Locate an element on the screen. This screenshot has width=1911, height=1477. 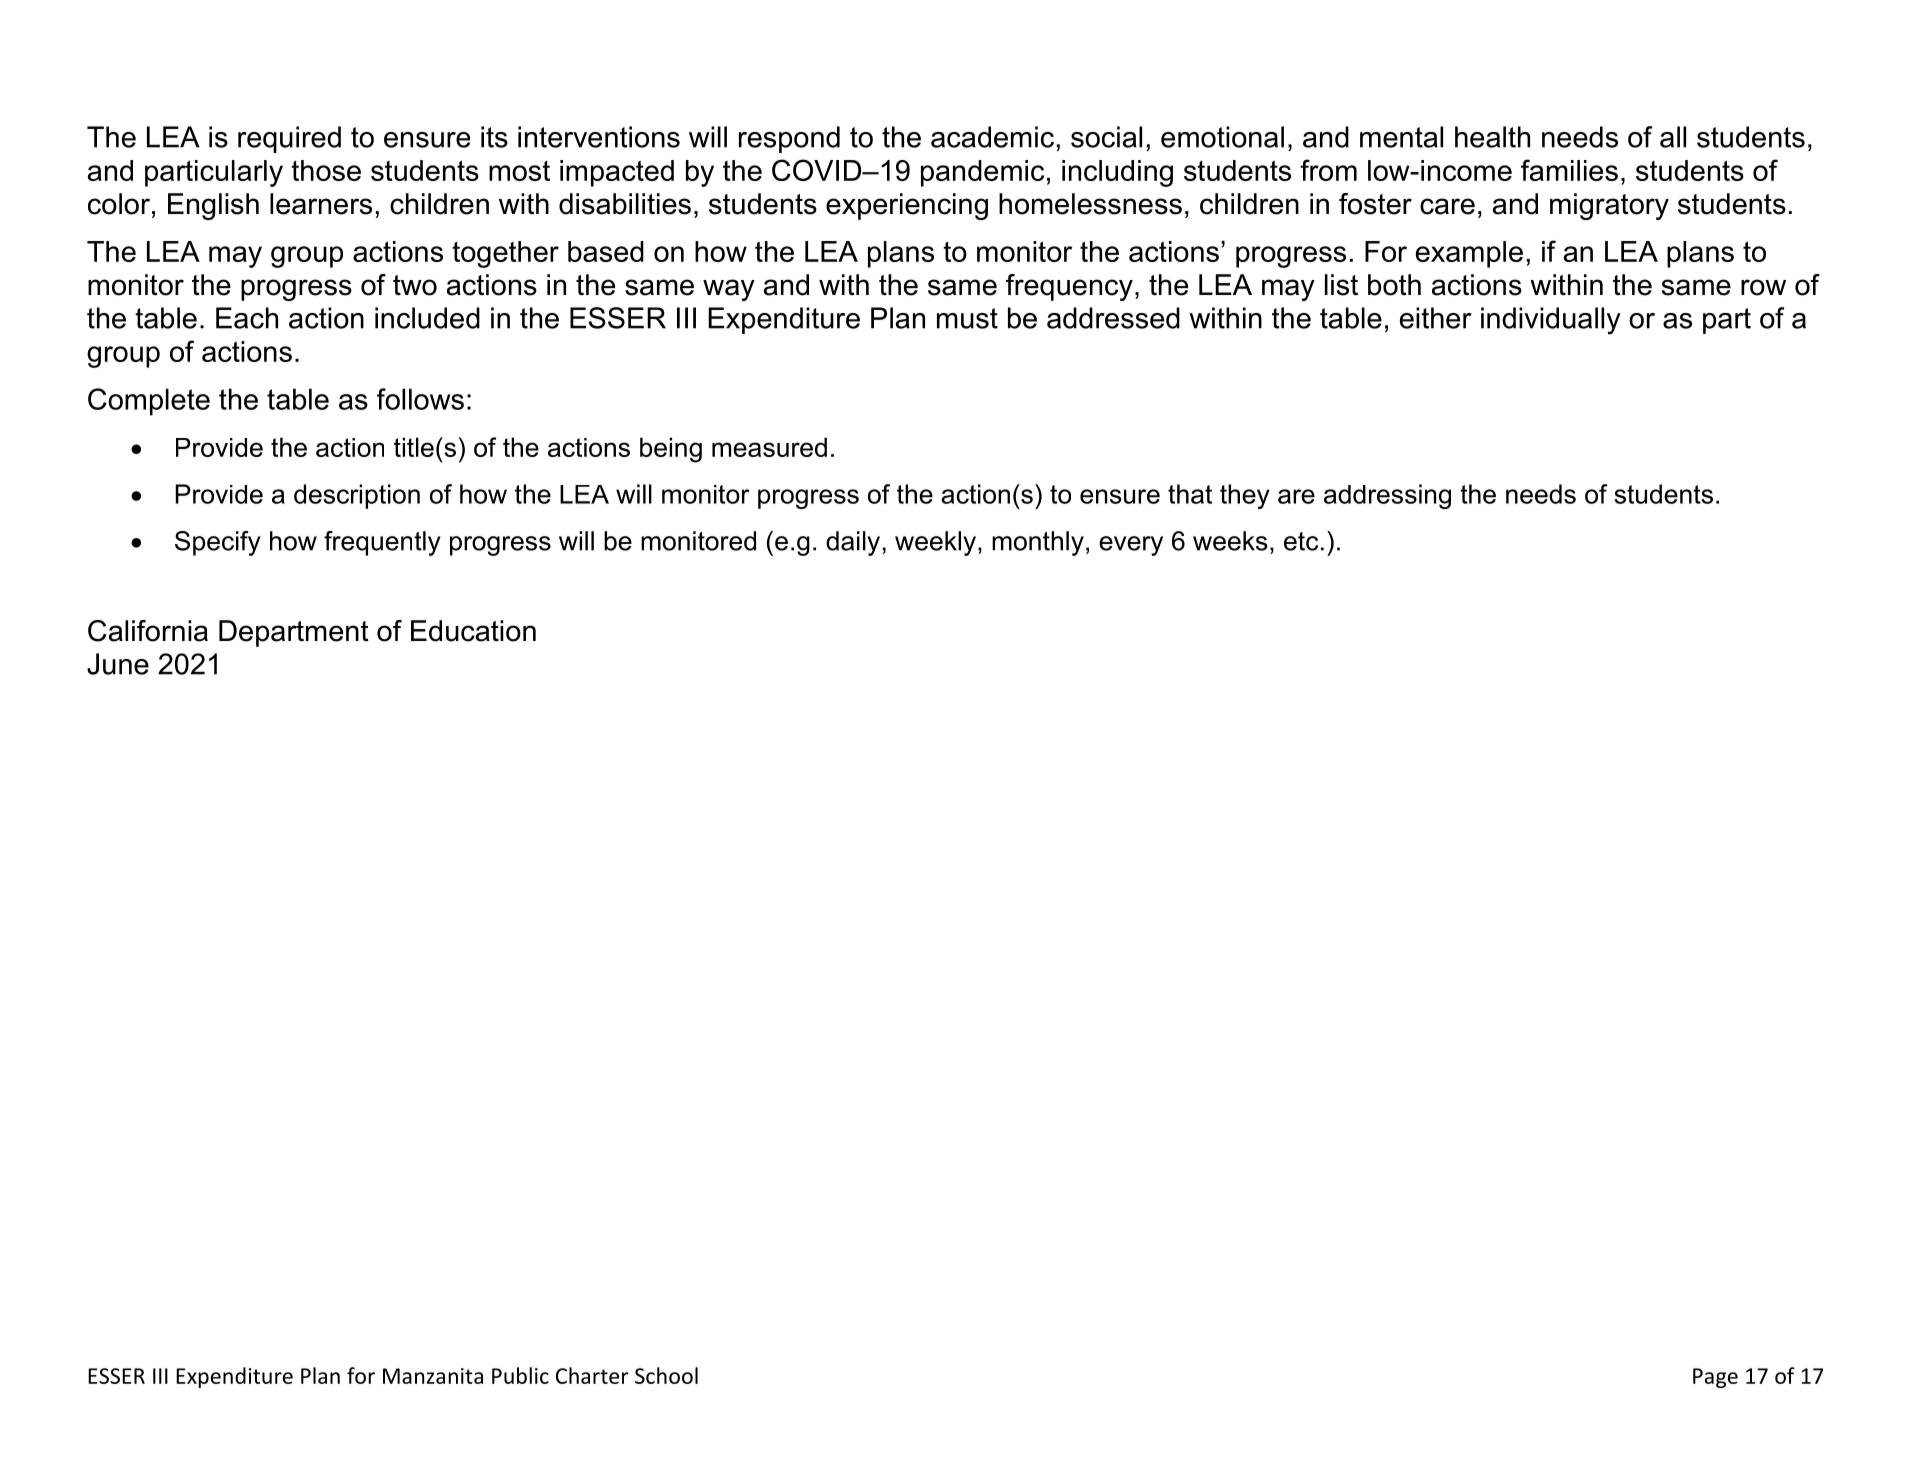
families is located at coordinates (1569, 170).
